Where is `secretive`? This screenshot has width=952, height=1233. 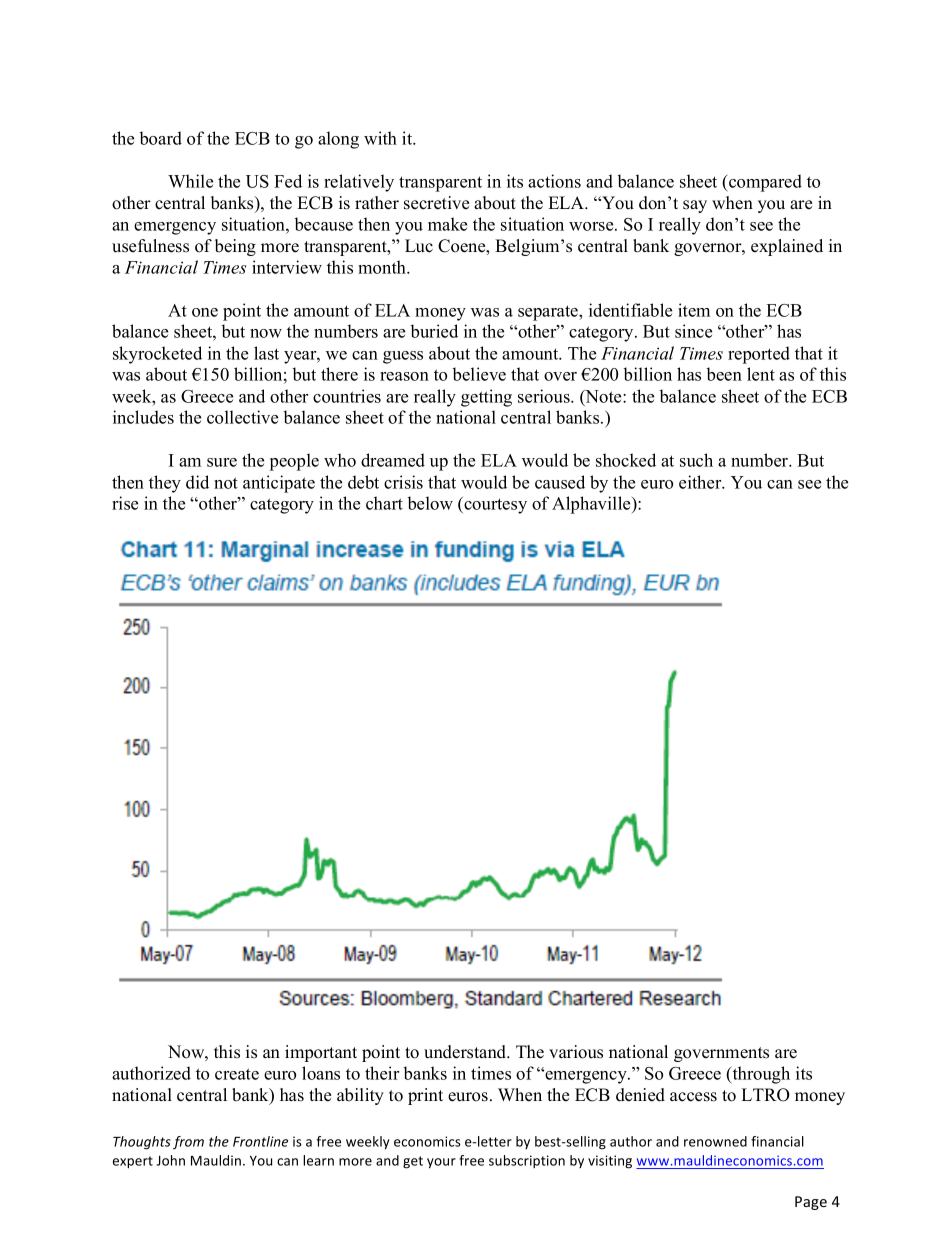 secretive is located at coordinates (436, 203).
